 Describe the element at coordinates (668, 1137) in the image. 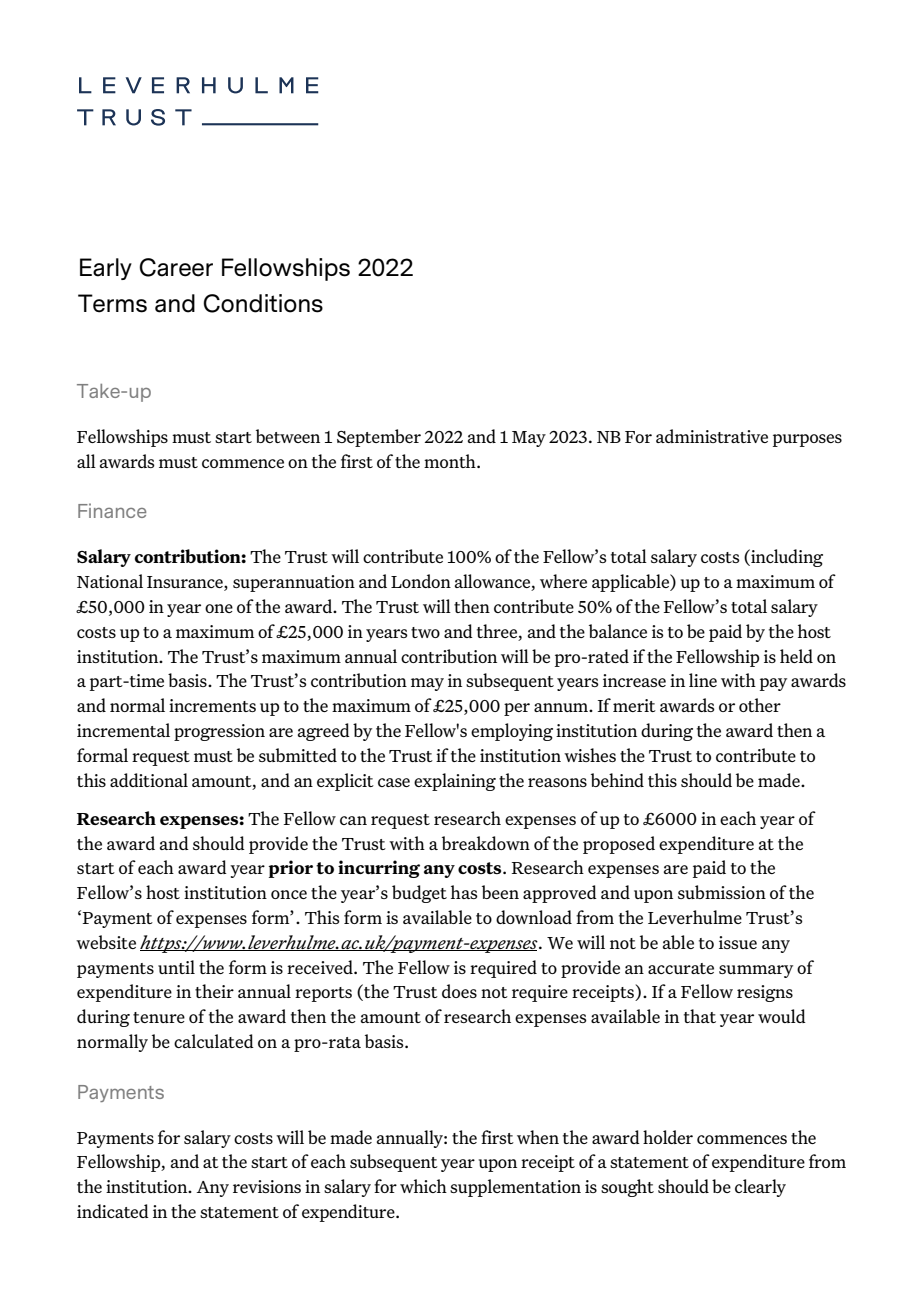

I see `holder` at that location.
